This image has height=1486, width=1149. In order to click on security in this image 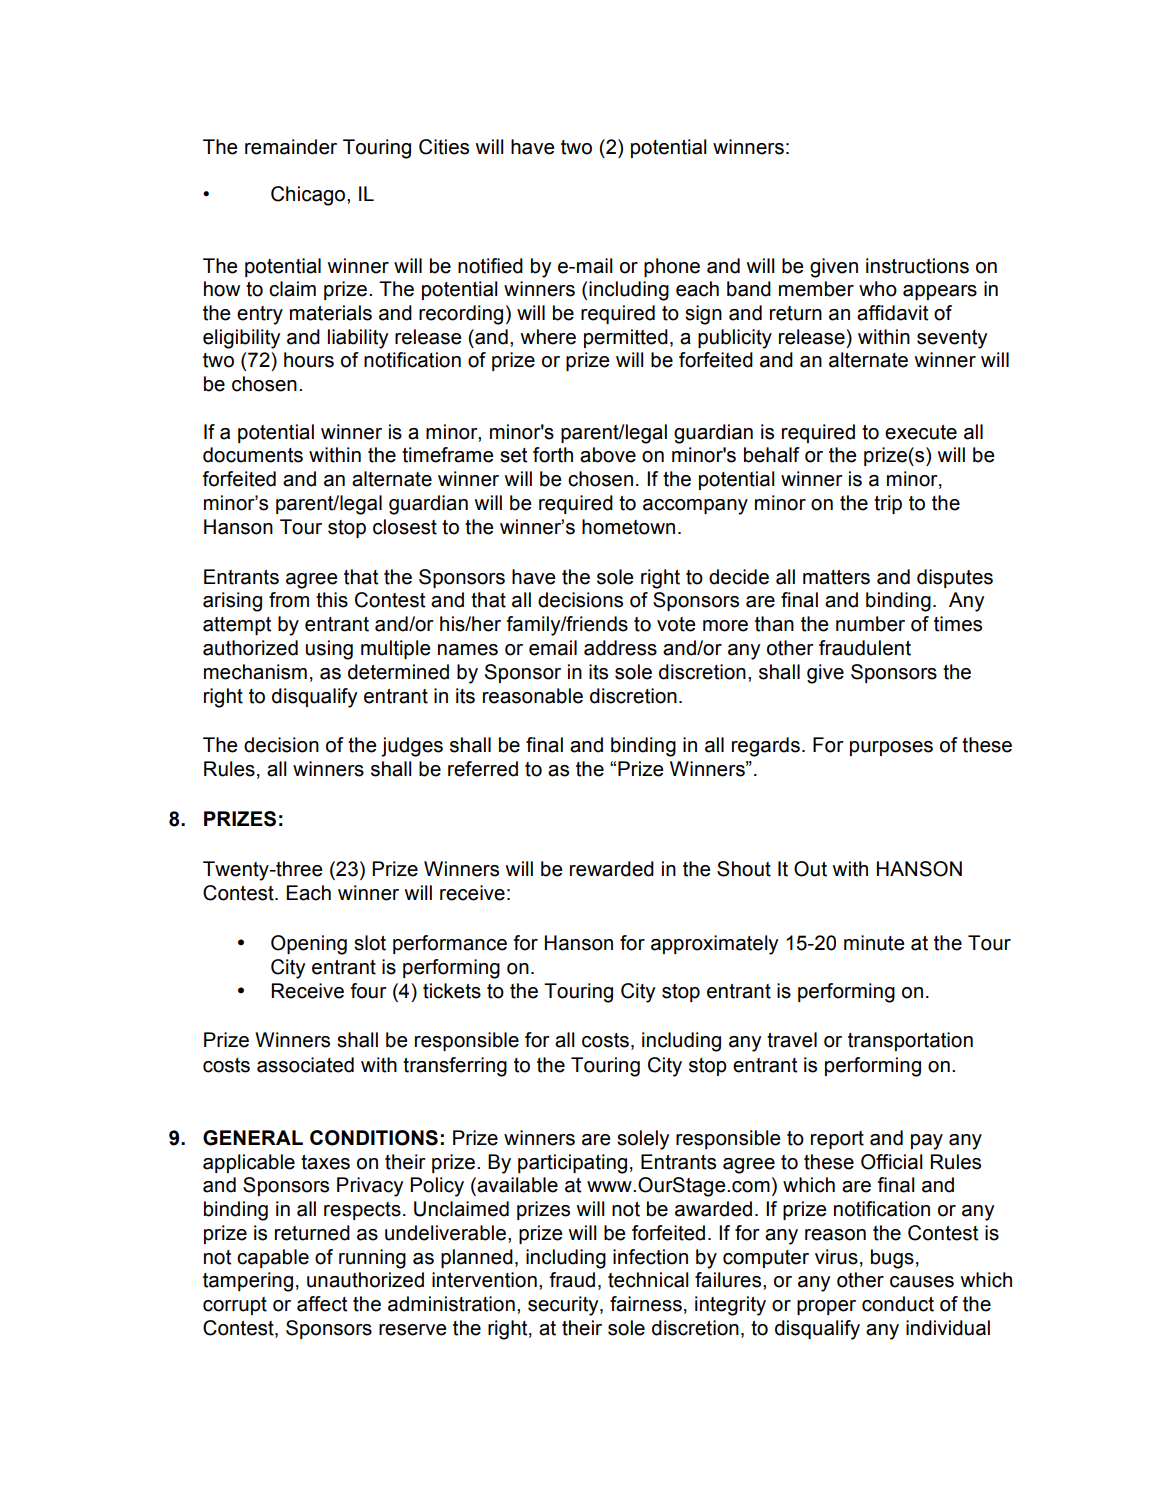, I will do `click(564, 1306)`.
